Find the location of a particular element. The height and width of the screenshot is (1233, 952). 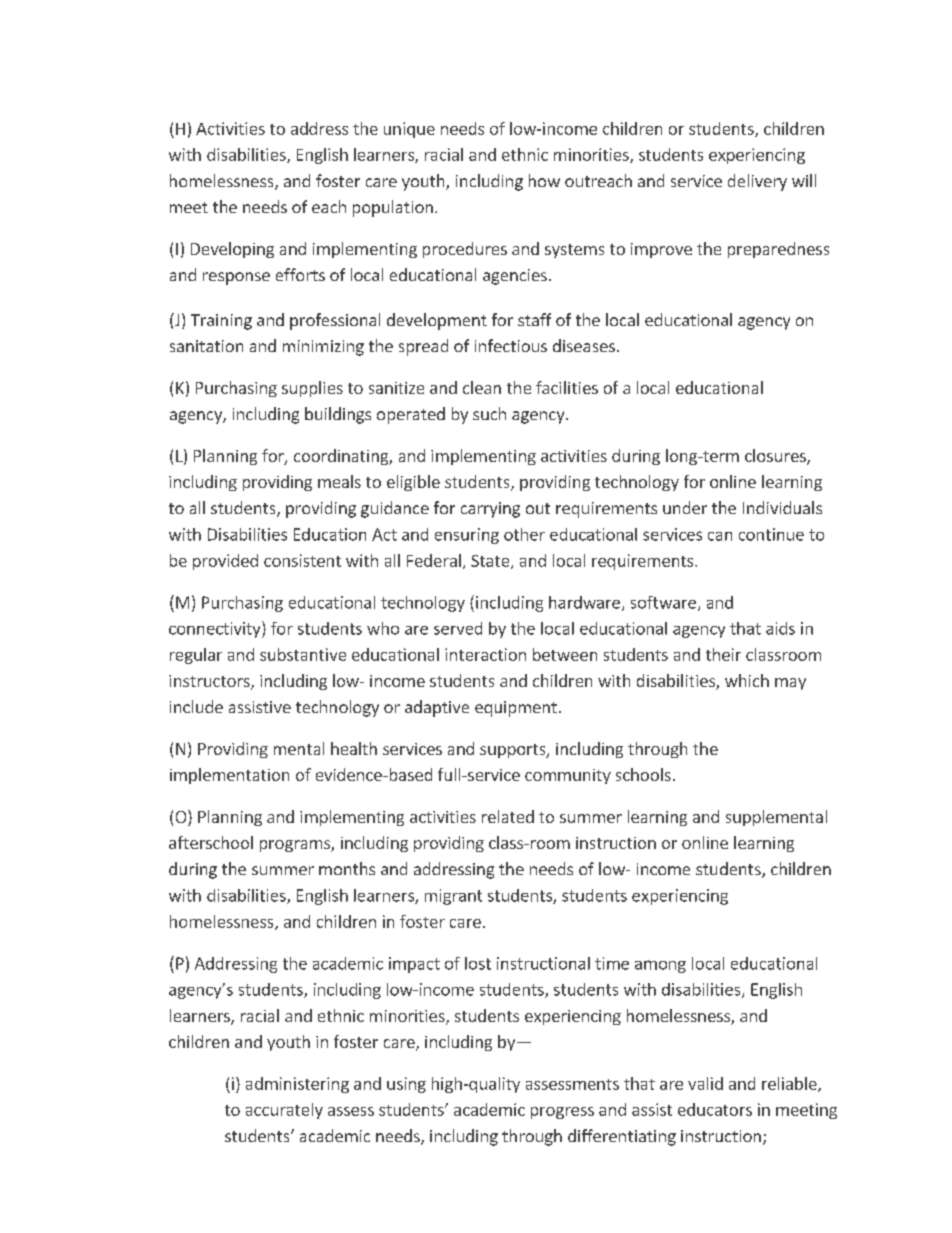

how is located at coordinates (544, 180).
